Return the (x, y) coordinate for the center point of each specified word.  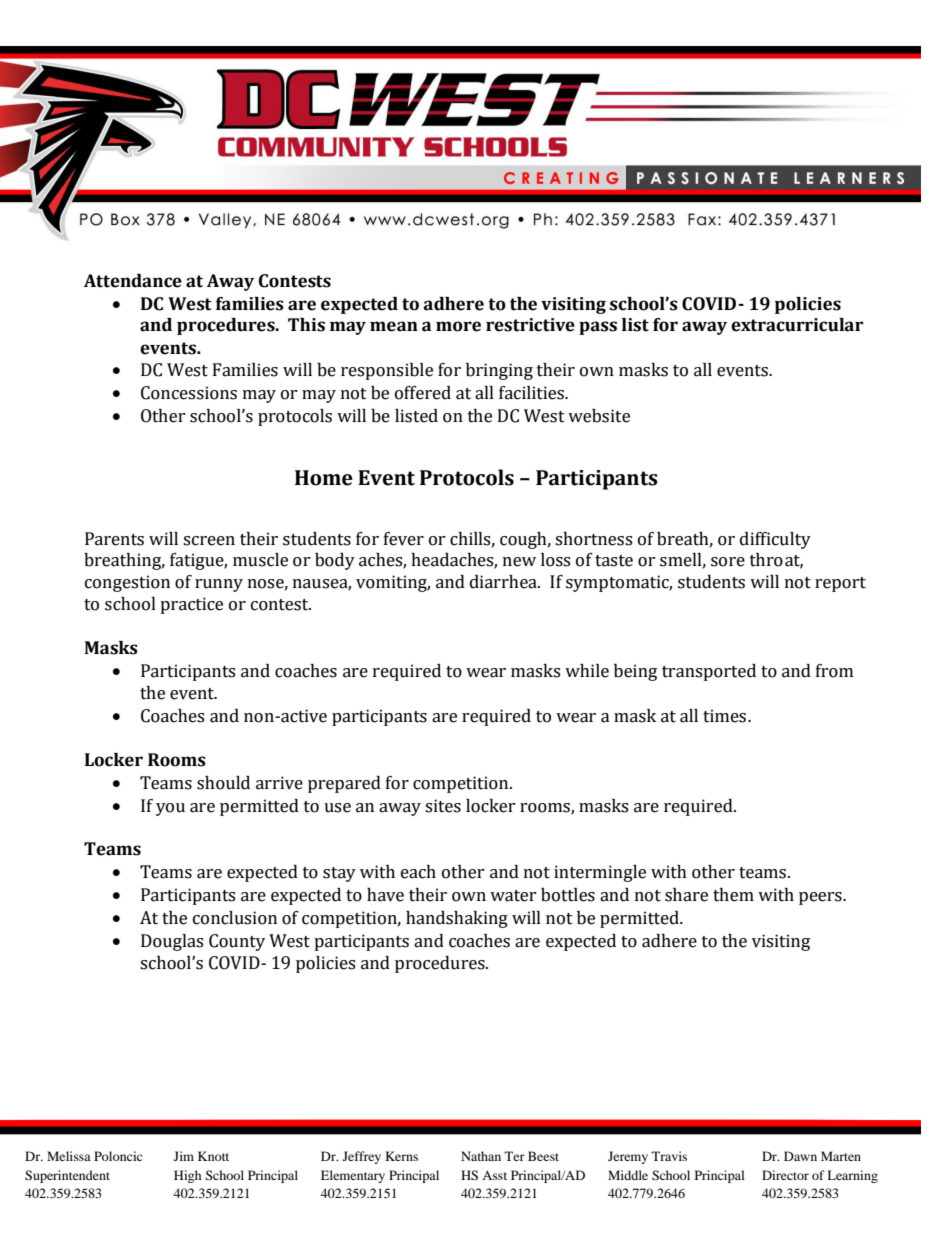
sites (443, 806)
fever (404, 539)
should (223, 783)
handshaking (457, 919)
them (733, 895)
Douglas (172, 942)
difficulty (775, 540)
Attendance (133, 281)
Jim (184, 1156)
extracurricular (797, 325)
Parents (114, 539)
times (726, 716)
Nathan (481, 1156)
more (458, 326)
